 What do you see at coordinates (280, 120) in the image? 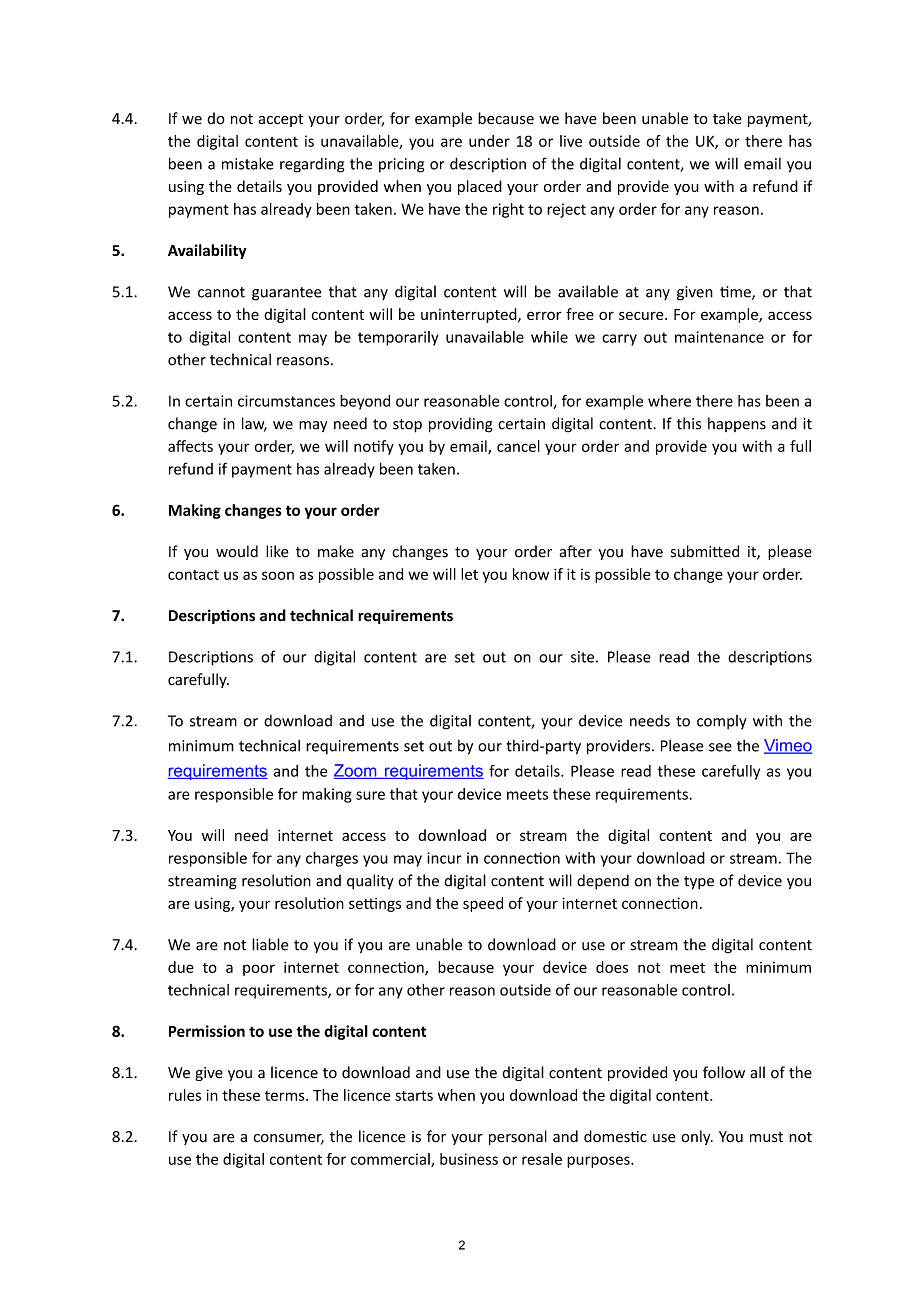
I see `accept` at bounding box center [280, 120].
